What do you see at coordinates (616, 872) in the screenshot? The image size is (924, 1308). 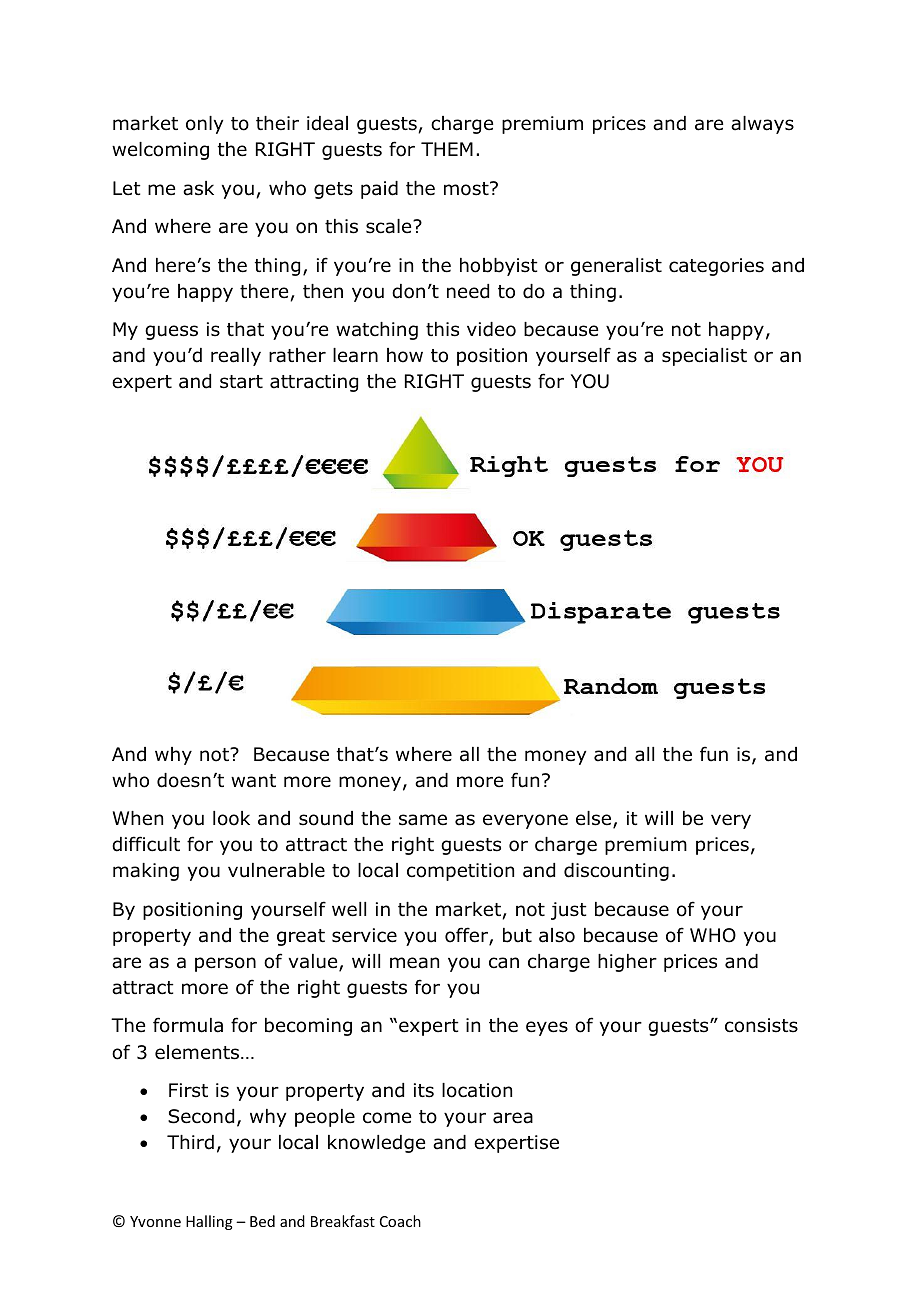 I see `discounting` at bounding box center [616, 872].
